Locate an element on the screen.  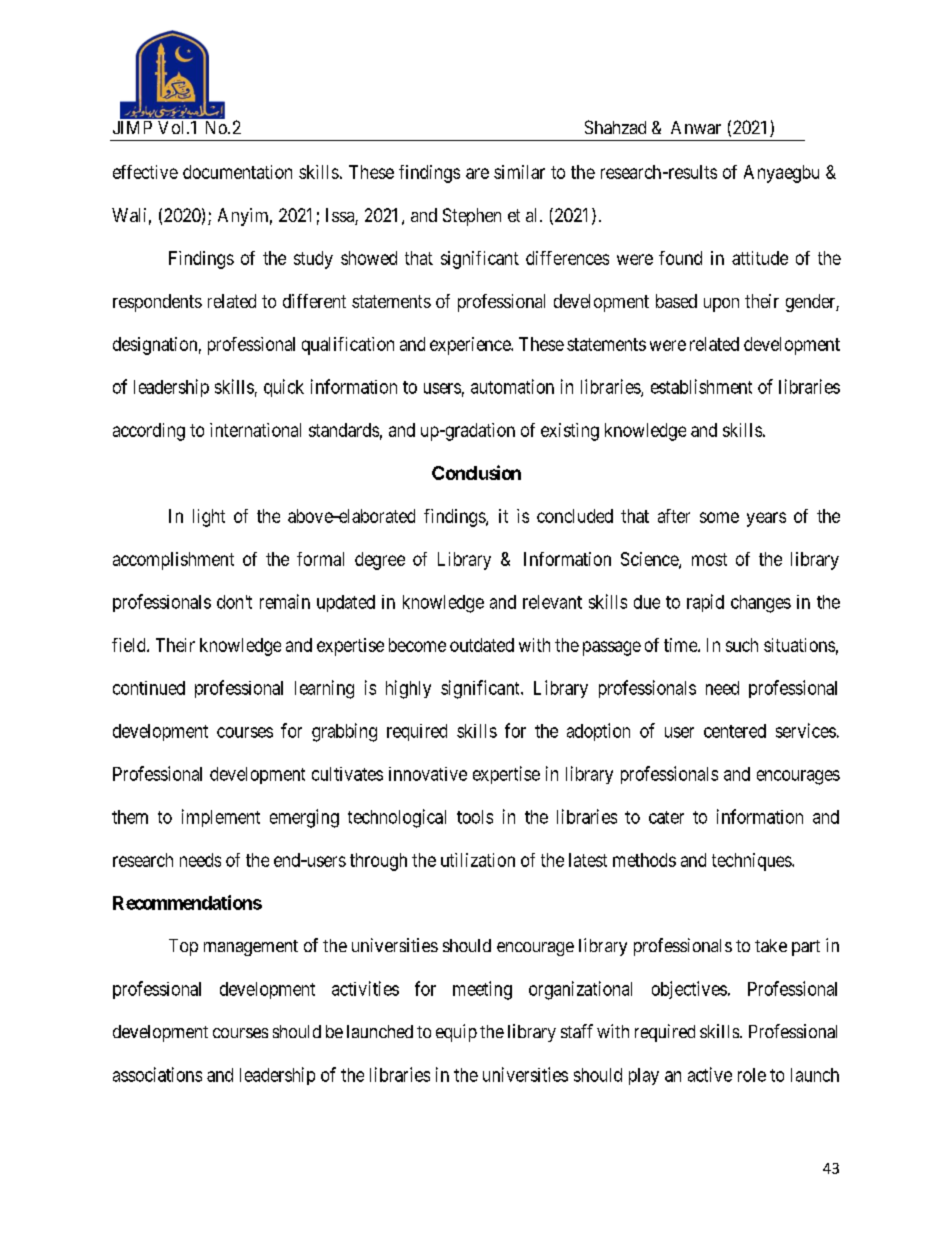
establishment is located at coordinates (701, 386).
